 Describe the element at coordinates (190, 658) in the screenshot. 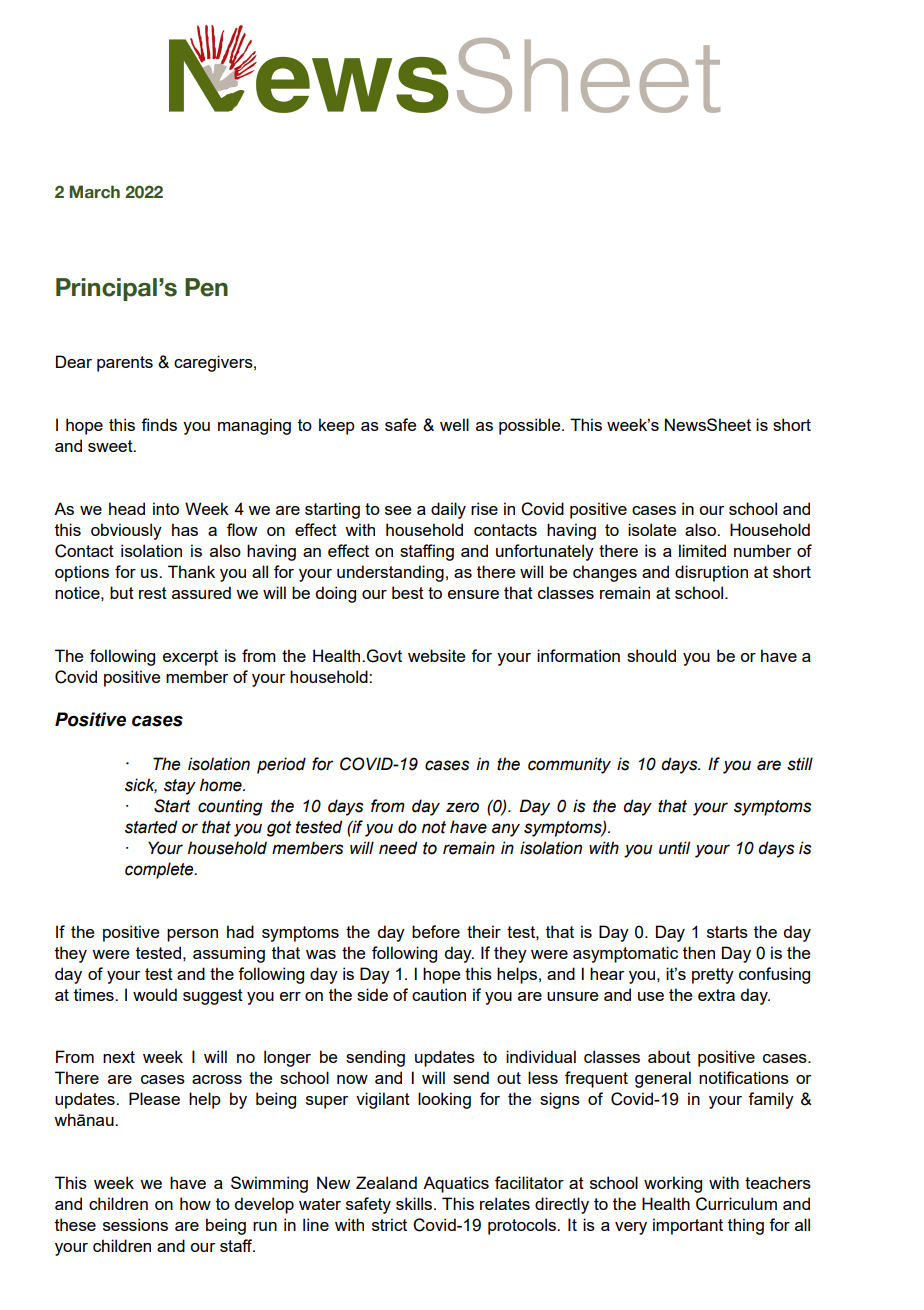

I see `excerpt` at that location.
